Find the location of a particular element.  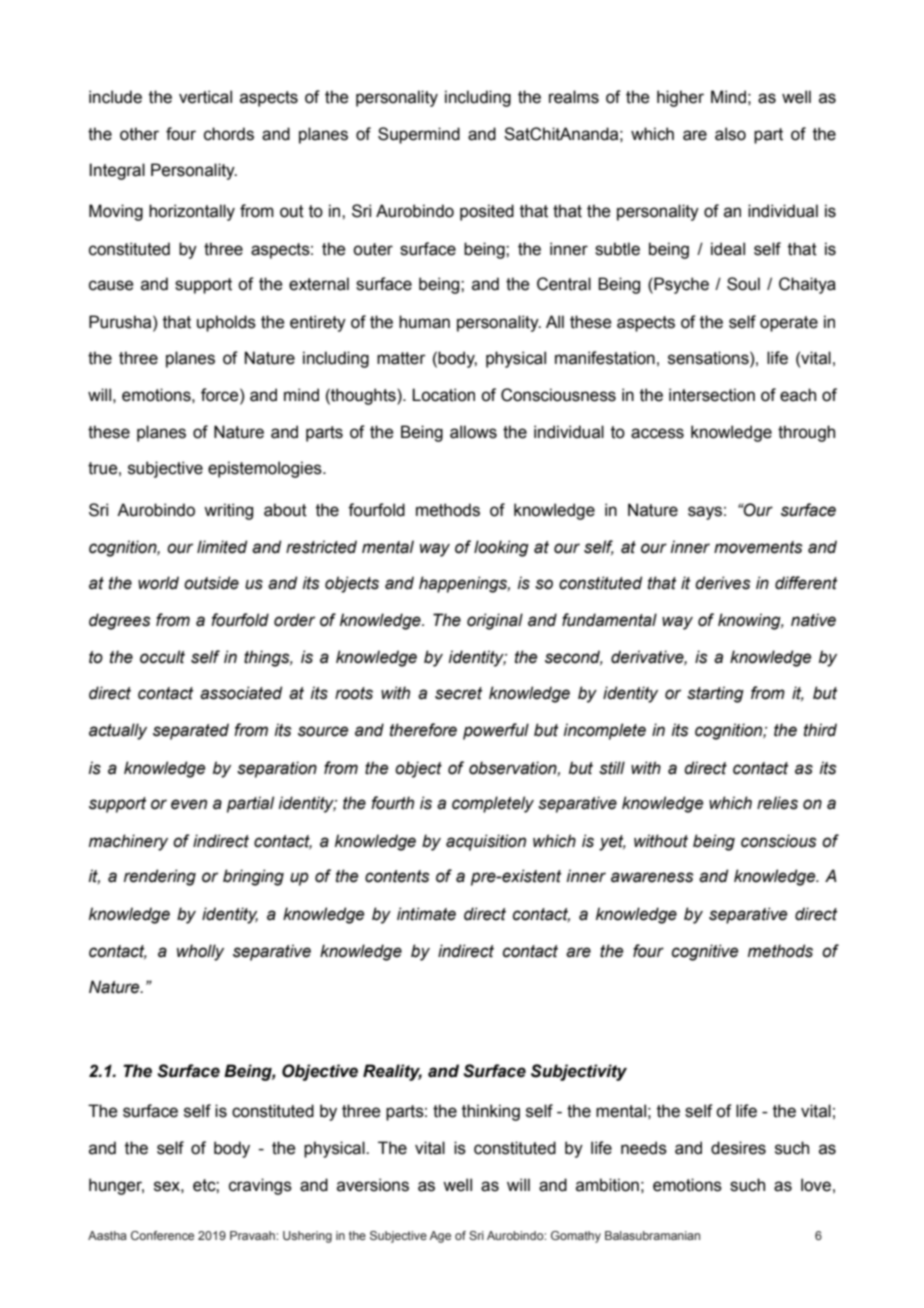

force is located at coordinates (221, 395).
